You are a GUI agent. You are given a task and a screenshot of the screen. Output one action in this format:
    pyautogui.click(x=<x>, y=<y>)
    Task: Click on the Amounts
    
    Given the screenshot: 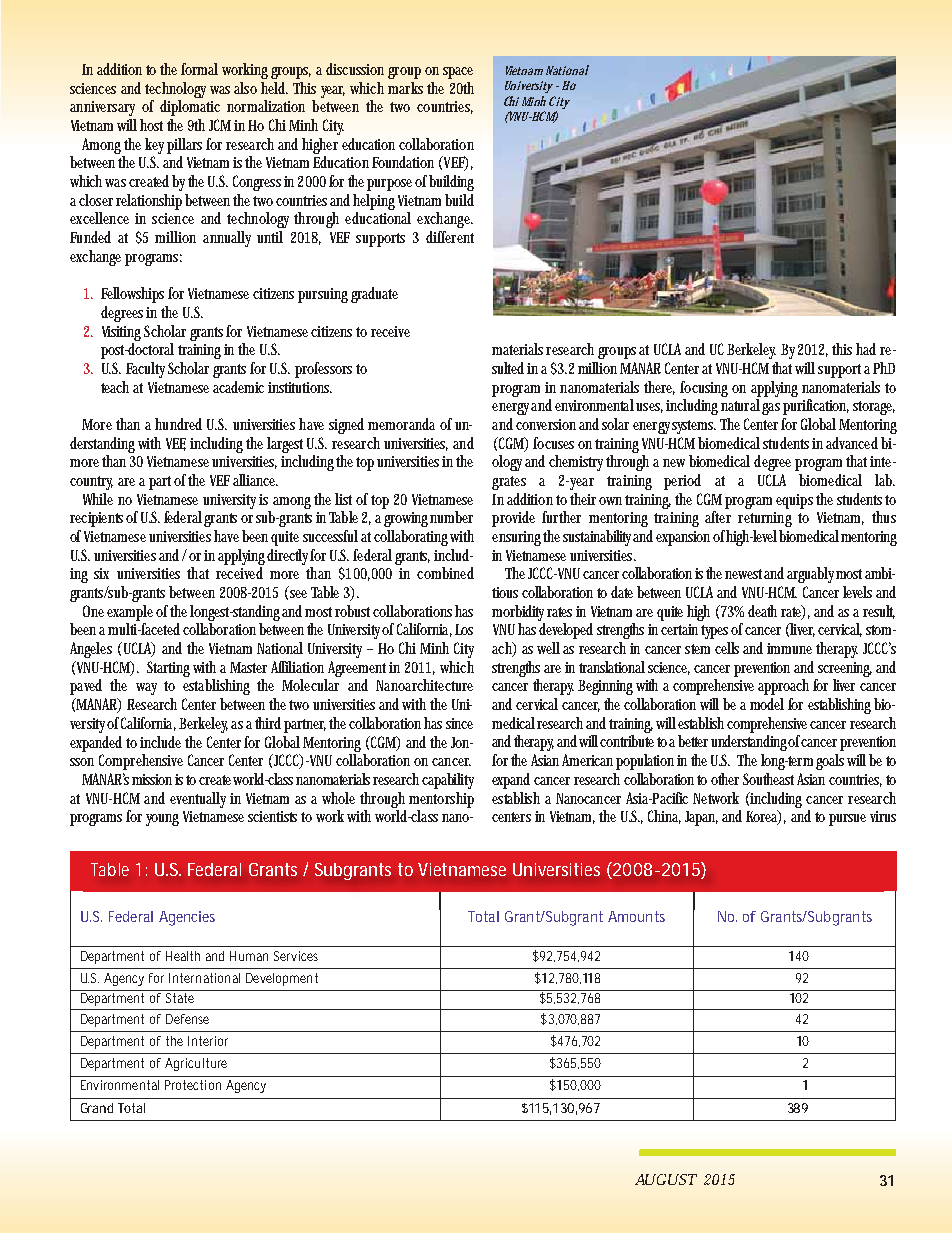 What is the action you would take?
    pyautogui.click(x=636, y=916)
